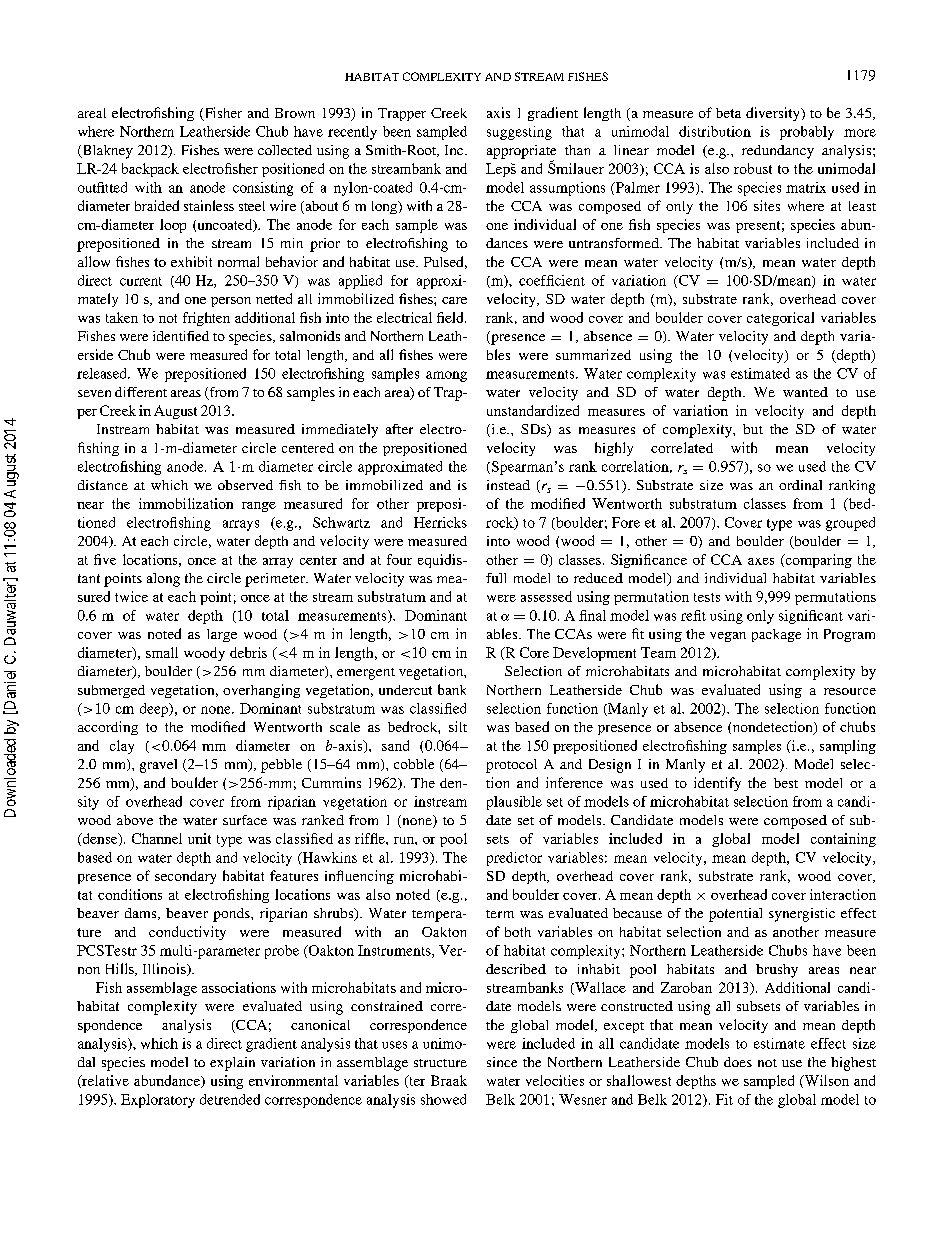 The height and width of the image is (1233, 952). Describe the element at coordinates (778, 152) in the image. I see `redundancy` at that location.
